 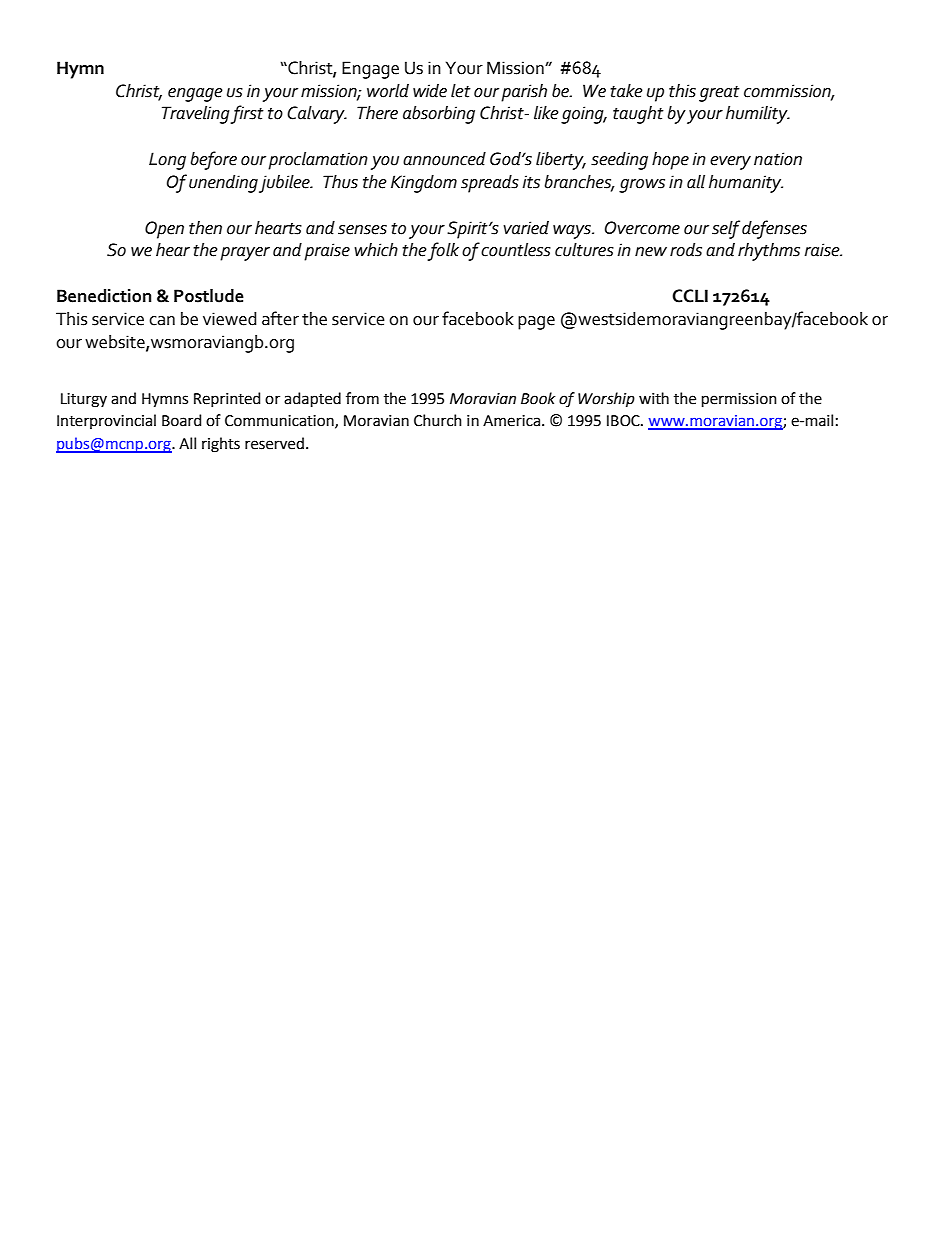 What do you see at coordinates (362, 230) in the screenshot?
I see `senses` at bounding box center [362, 230].
